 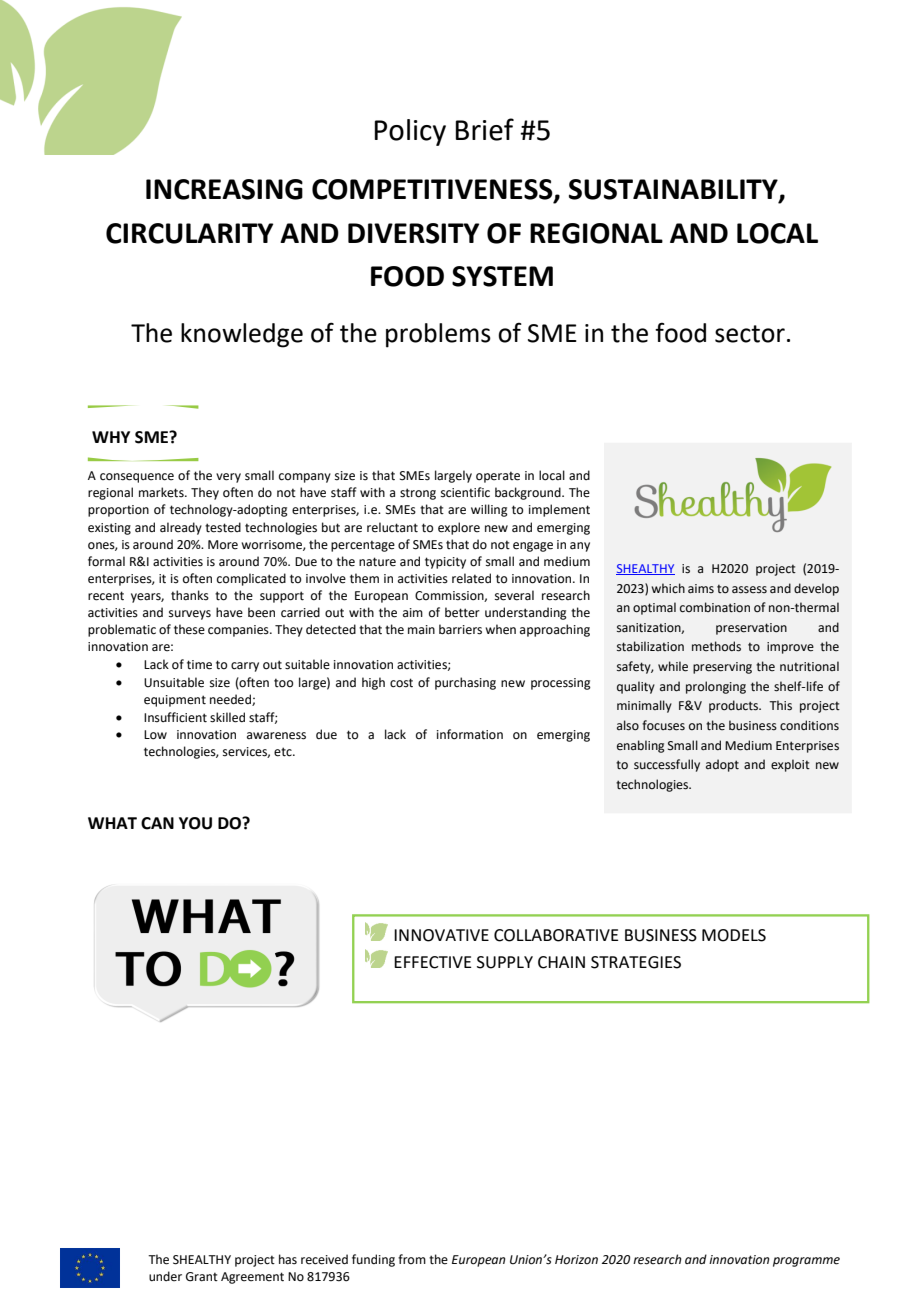 What do you see at coordinates (465, 683) in the document?
I see `purchasing` at bounding box center [465, 683].
